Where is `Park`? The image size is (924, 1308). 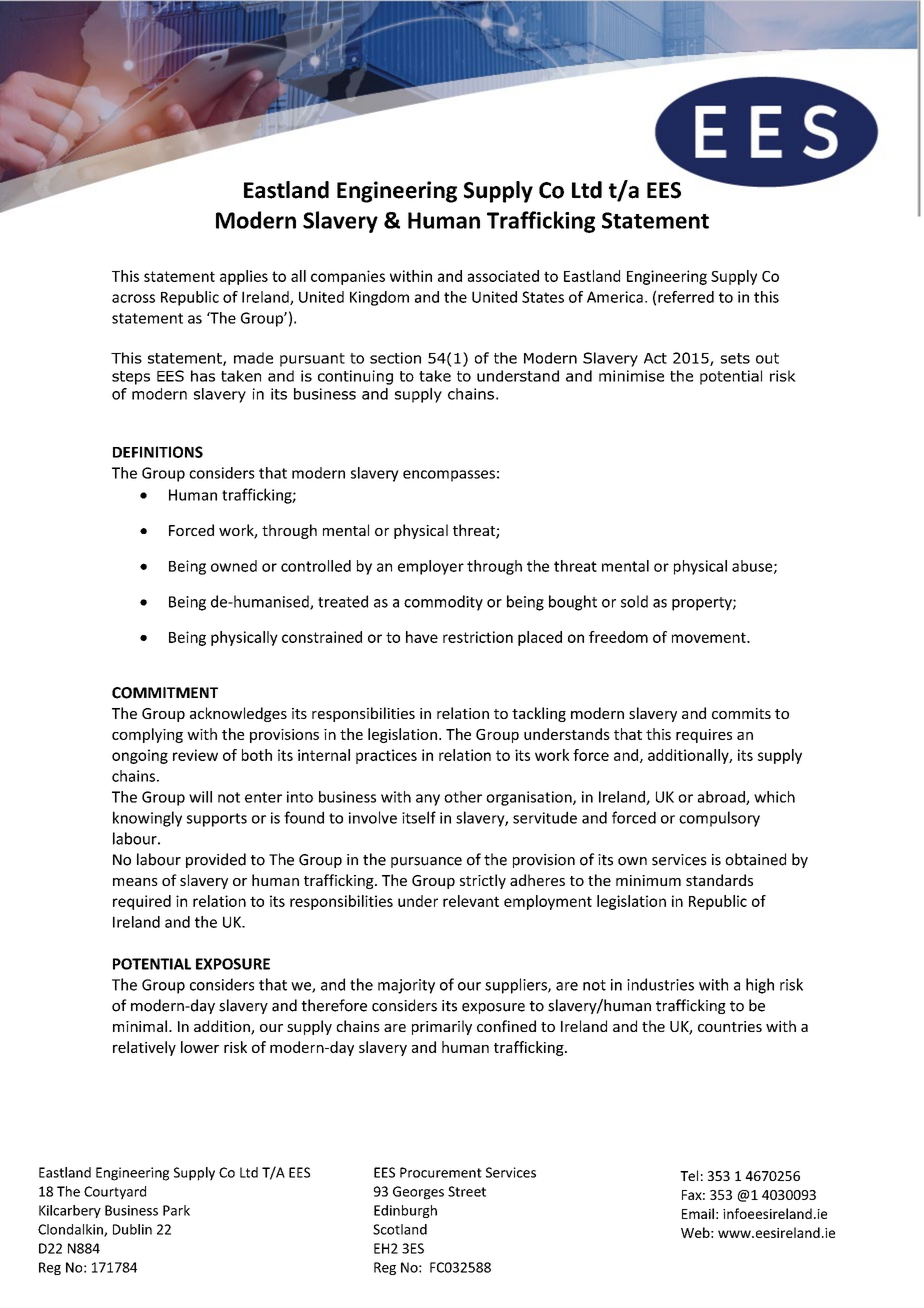 Park is located at coordinates (176, 1210).
